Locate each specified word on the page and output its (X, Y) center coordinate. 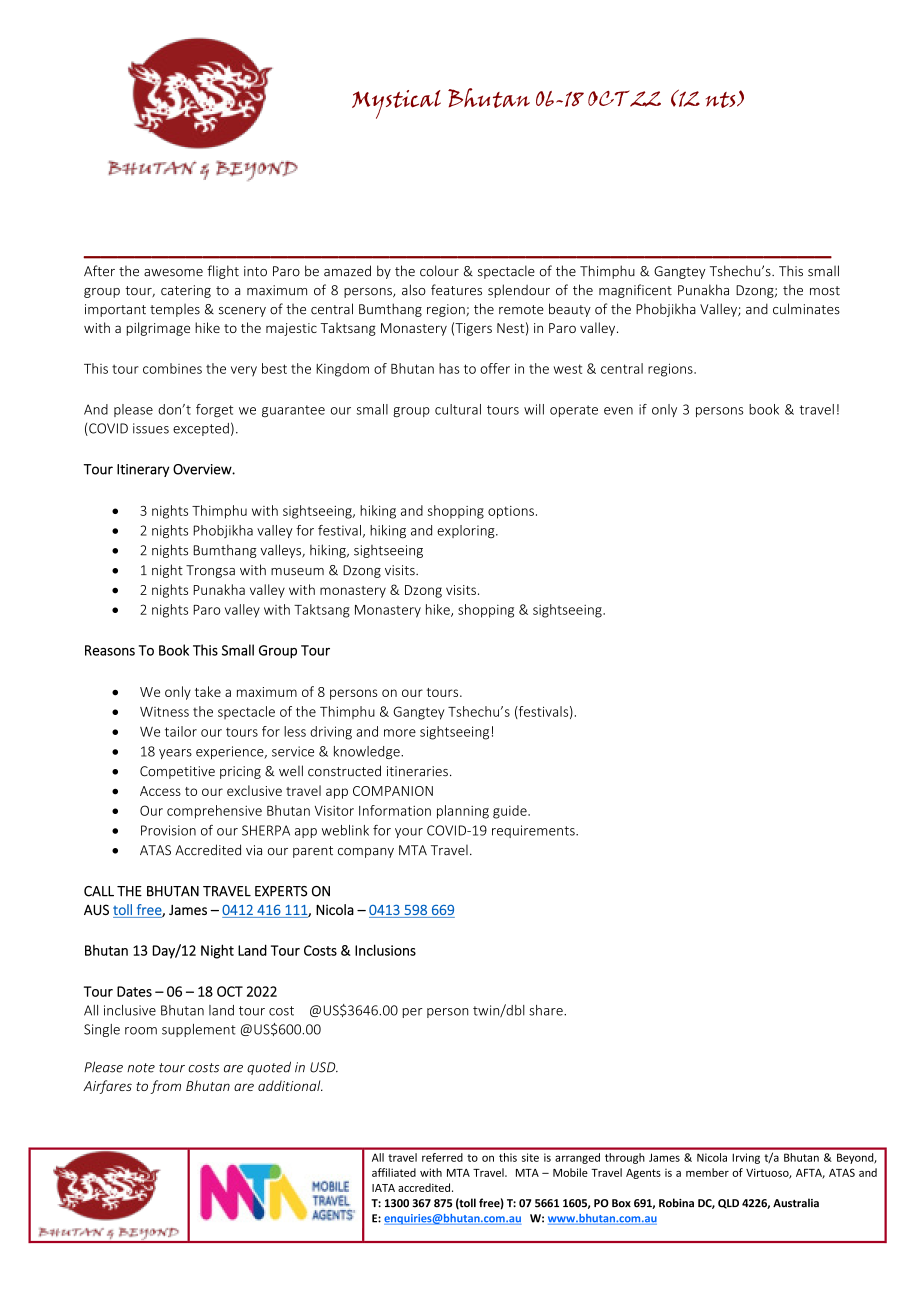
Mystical (396, 104)
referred (442, 1157)
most (825, 291)
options (511, 512)
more (400, 733)
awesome (173, 273)
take (208, 691)
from (165, 1087)
